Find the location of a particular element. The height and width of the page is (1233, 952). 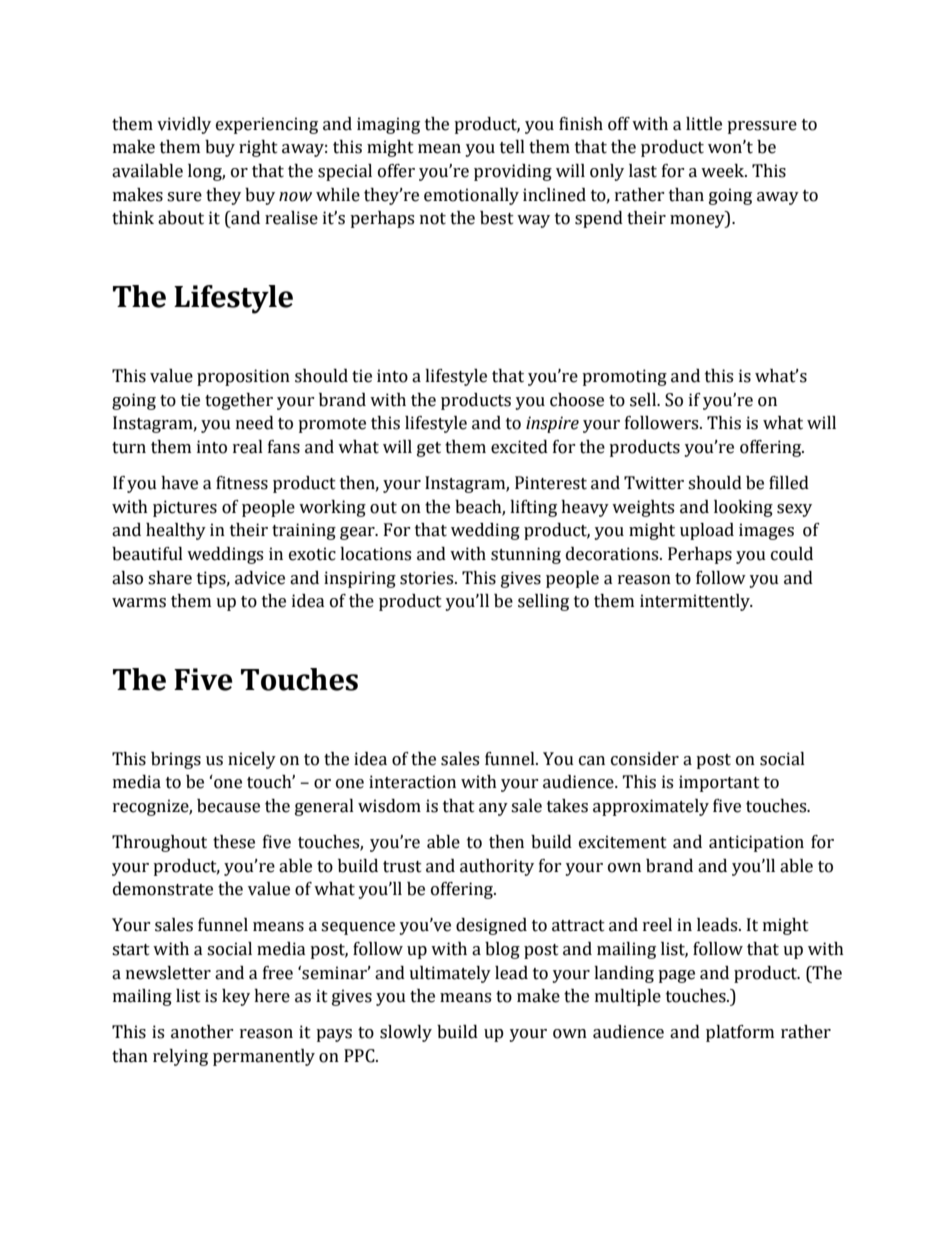

week is located at coordinates (724, 171).
